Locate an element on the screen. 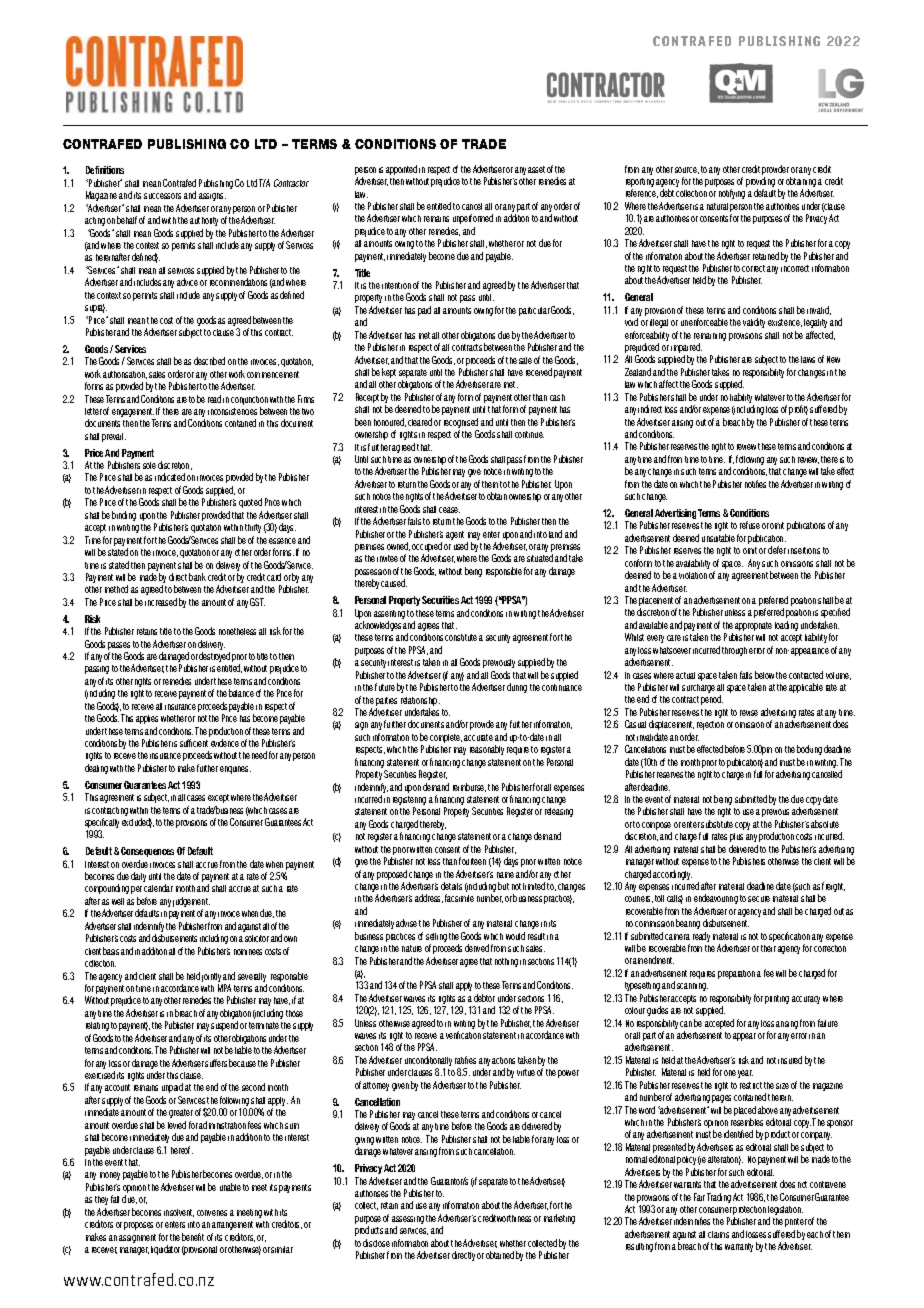  judgement is located at coordinates (191, 903).
